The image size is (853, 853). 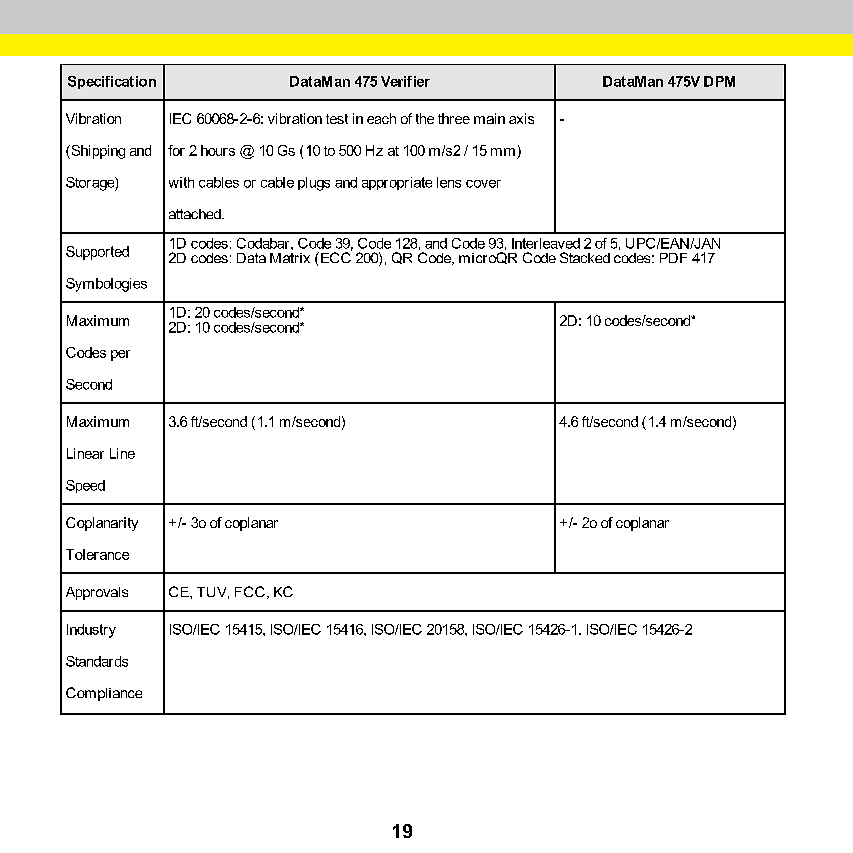 What do you see at coordinates (97, 253) in the screenshot?
I see `Supported` at bounding box center [97, 253].
